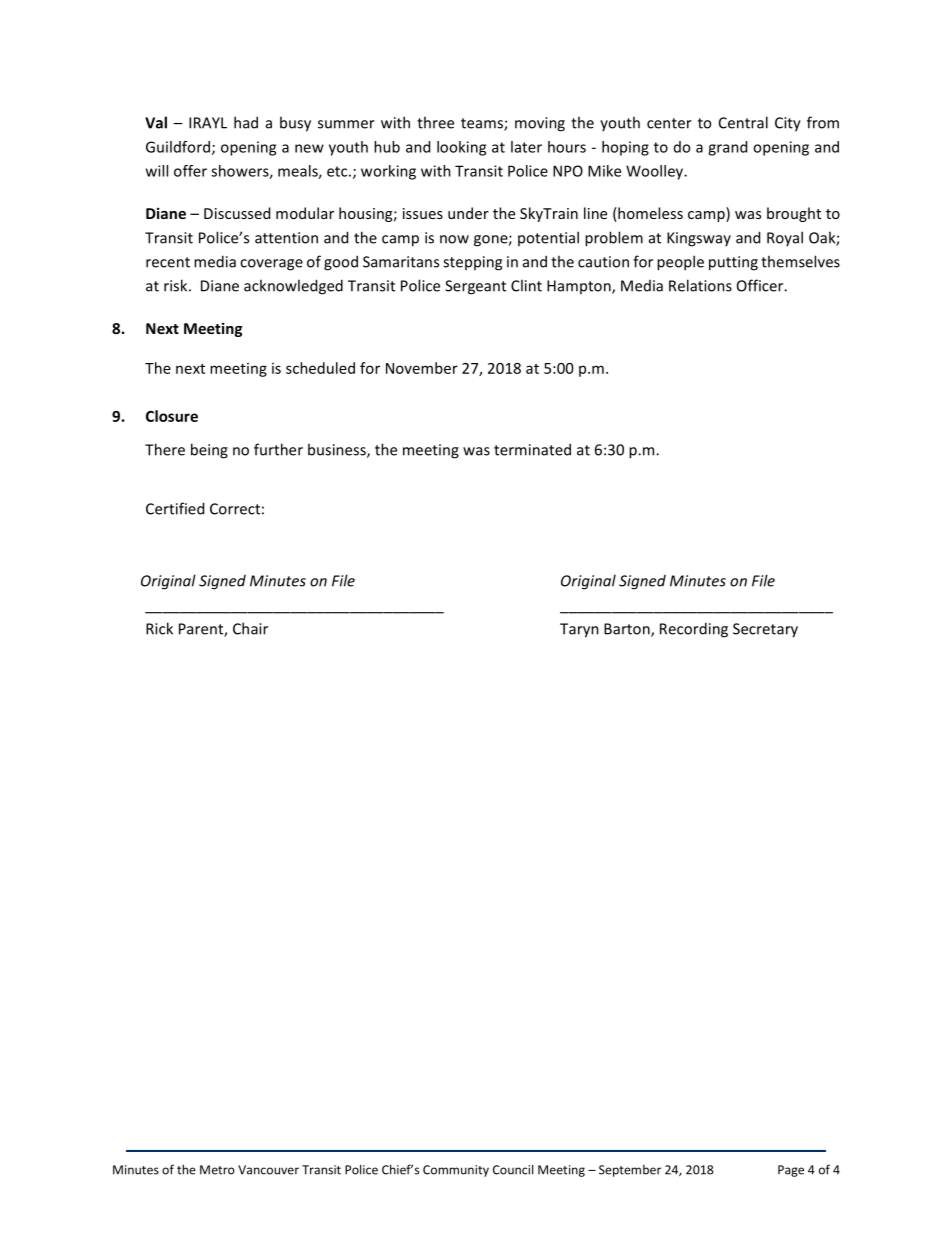 The height and width of the screenshot is (1233, 952). I want to click on Chair, so click(250, 628).
